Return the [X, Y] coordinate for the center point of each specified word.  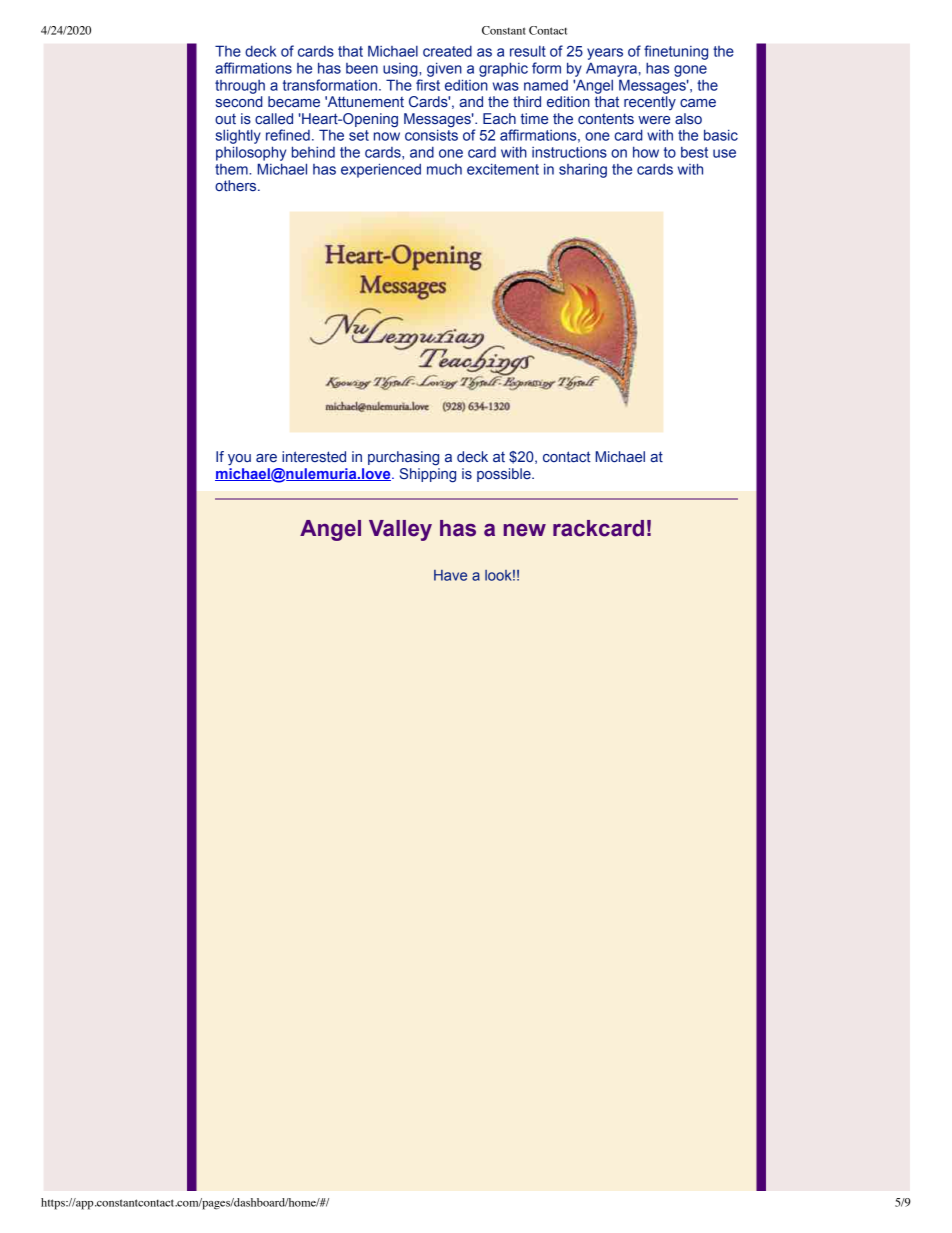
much [444, 169]
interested [314, 456]
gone [690, 71]
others [237, 185]
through [240, 87]
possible [505, 475]
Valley [400, 530]
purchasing [403, 458]
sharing [583, 170]
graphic [503, 69]
